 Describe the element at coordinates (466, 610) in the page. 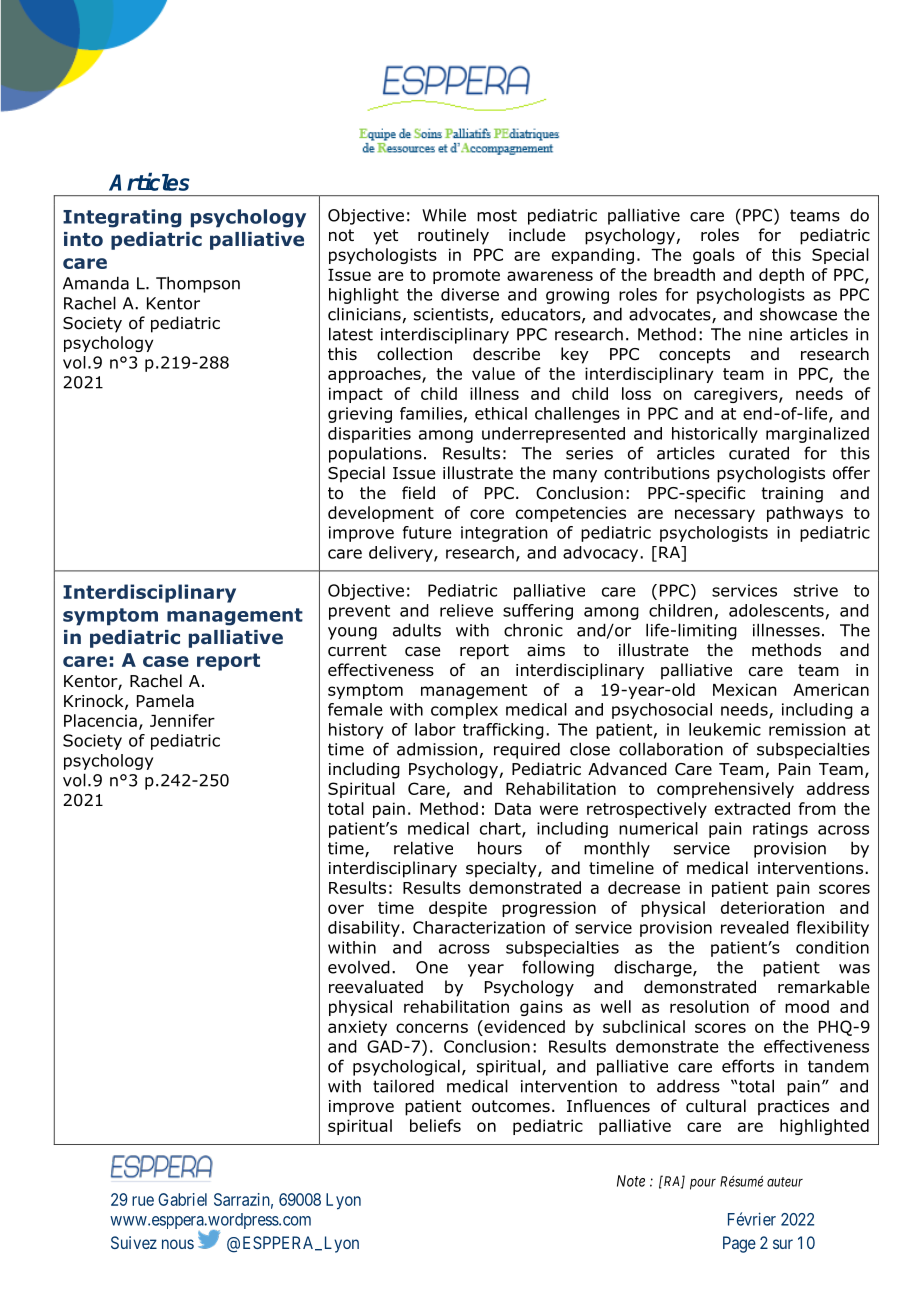

I see `relieve` at that location.
